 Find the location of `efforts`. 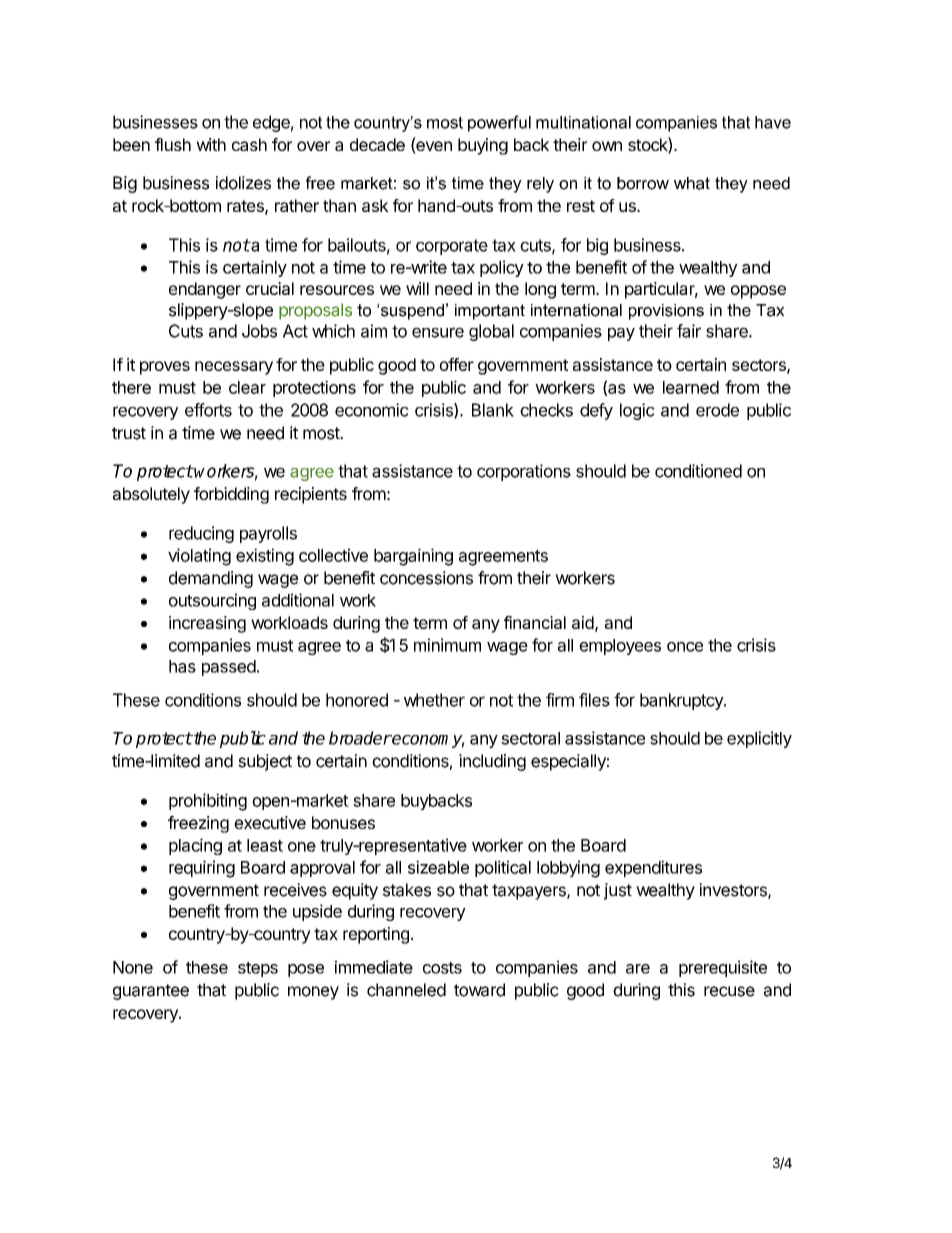

efforts is located at coordinates (208, 410).
